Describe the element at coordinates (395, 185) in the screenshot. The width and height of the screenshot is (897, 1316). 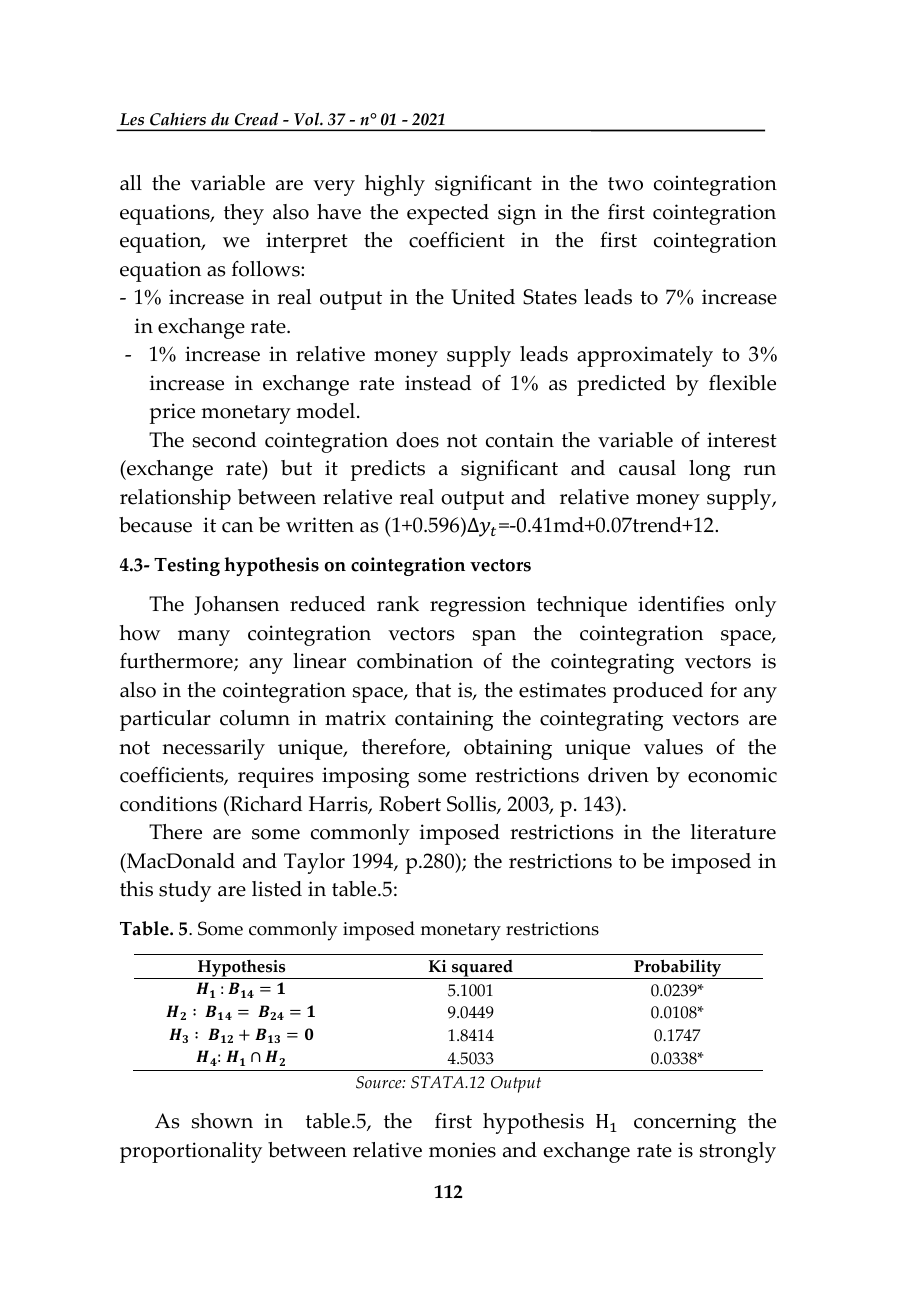
I see `highly` at that location.
